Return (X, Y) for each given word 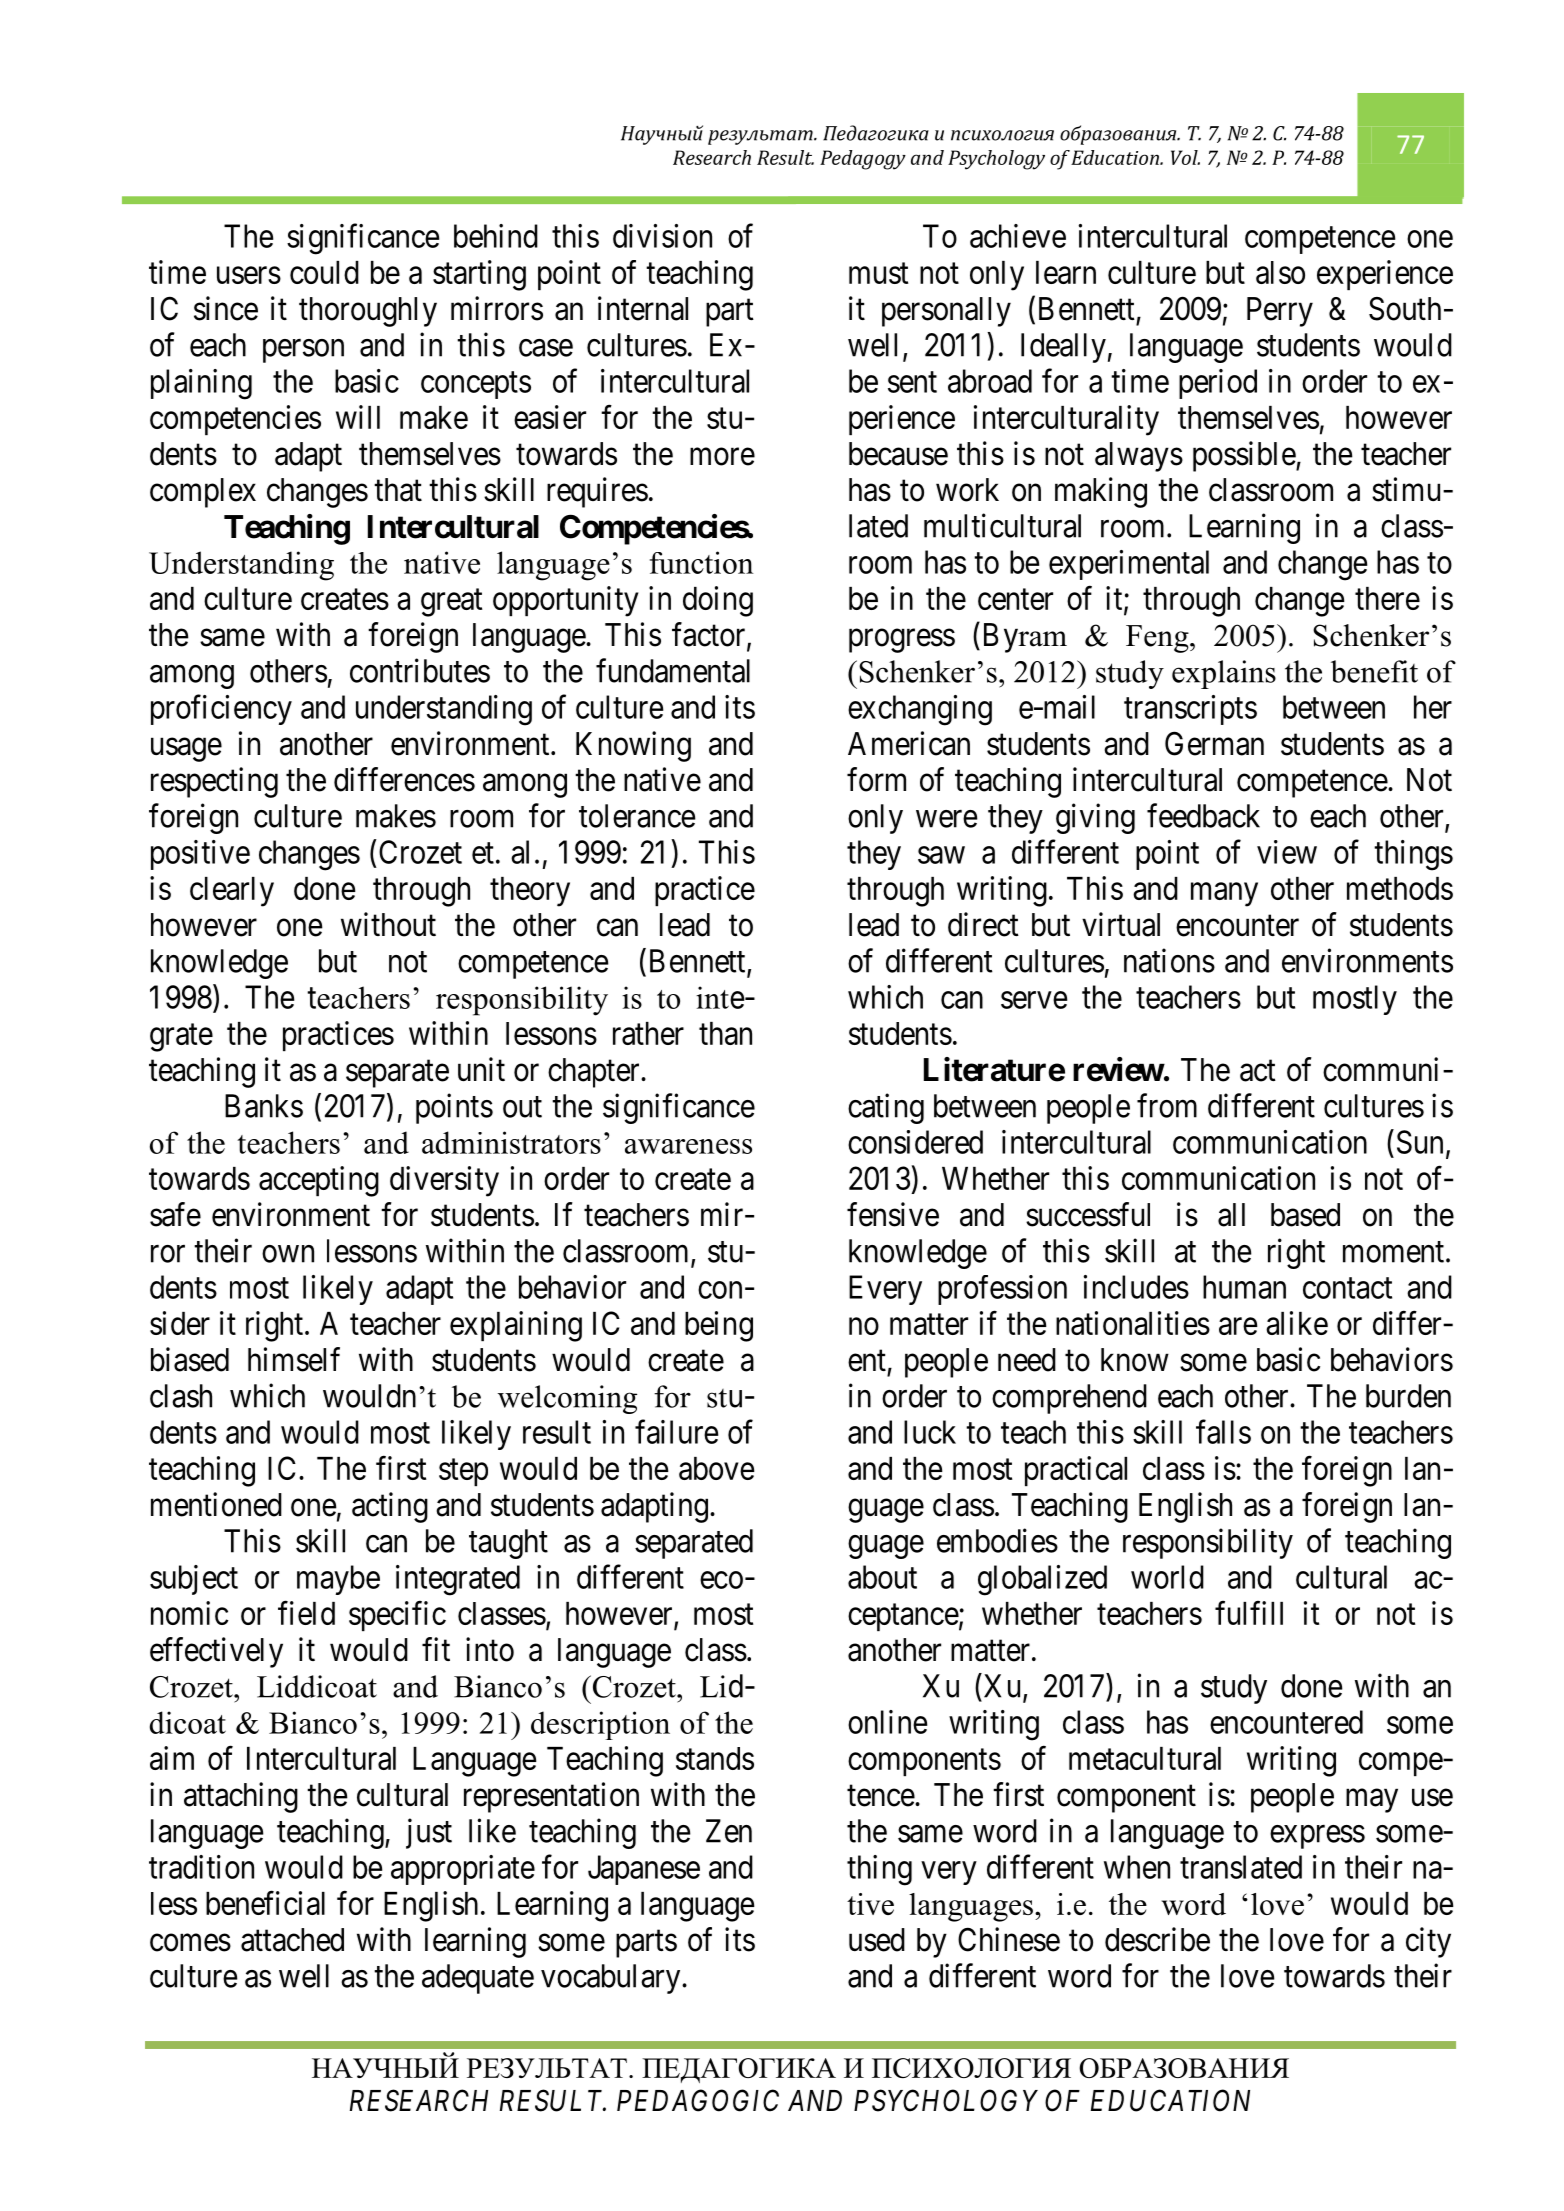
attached (292, 1940)
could (324, 272)
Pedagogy (863, 160)
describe (1157, 1939)
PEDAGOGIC (698, 2100)
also (1280, 272)
